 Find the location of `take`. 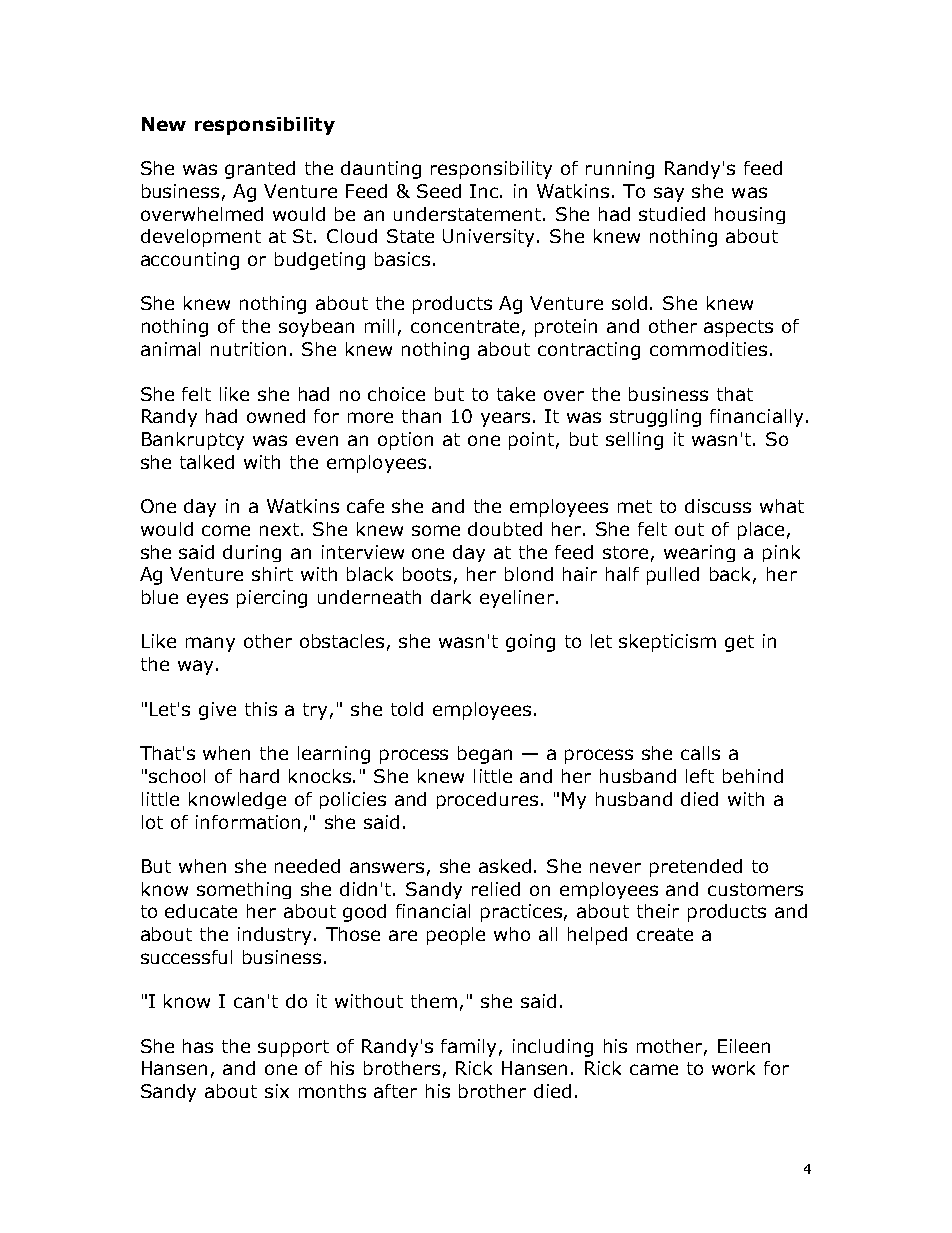

take is located at coordinates (516, 394).
